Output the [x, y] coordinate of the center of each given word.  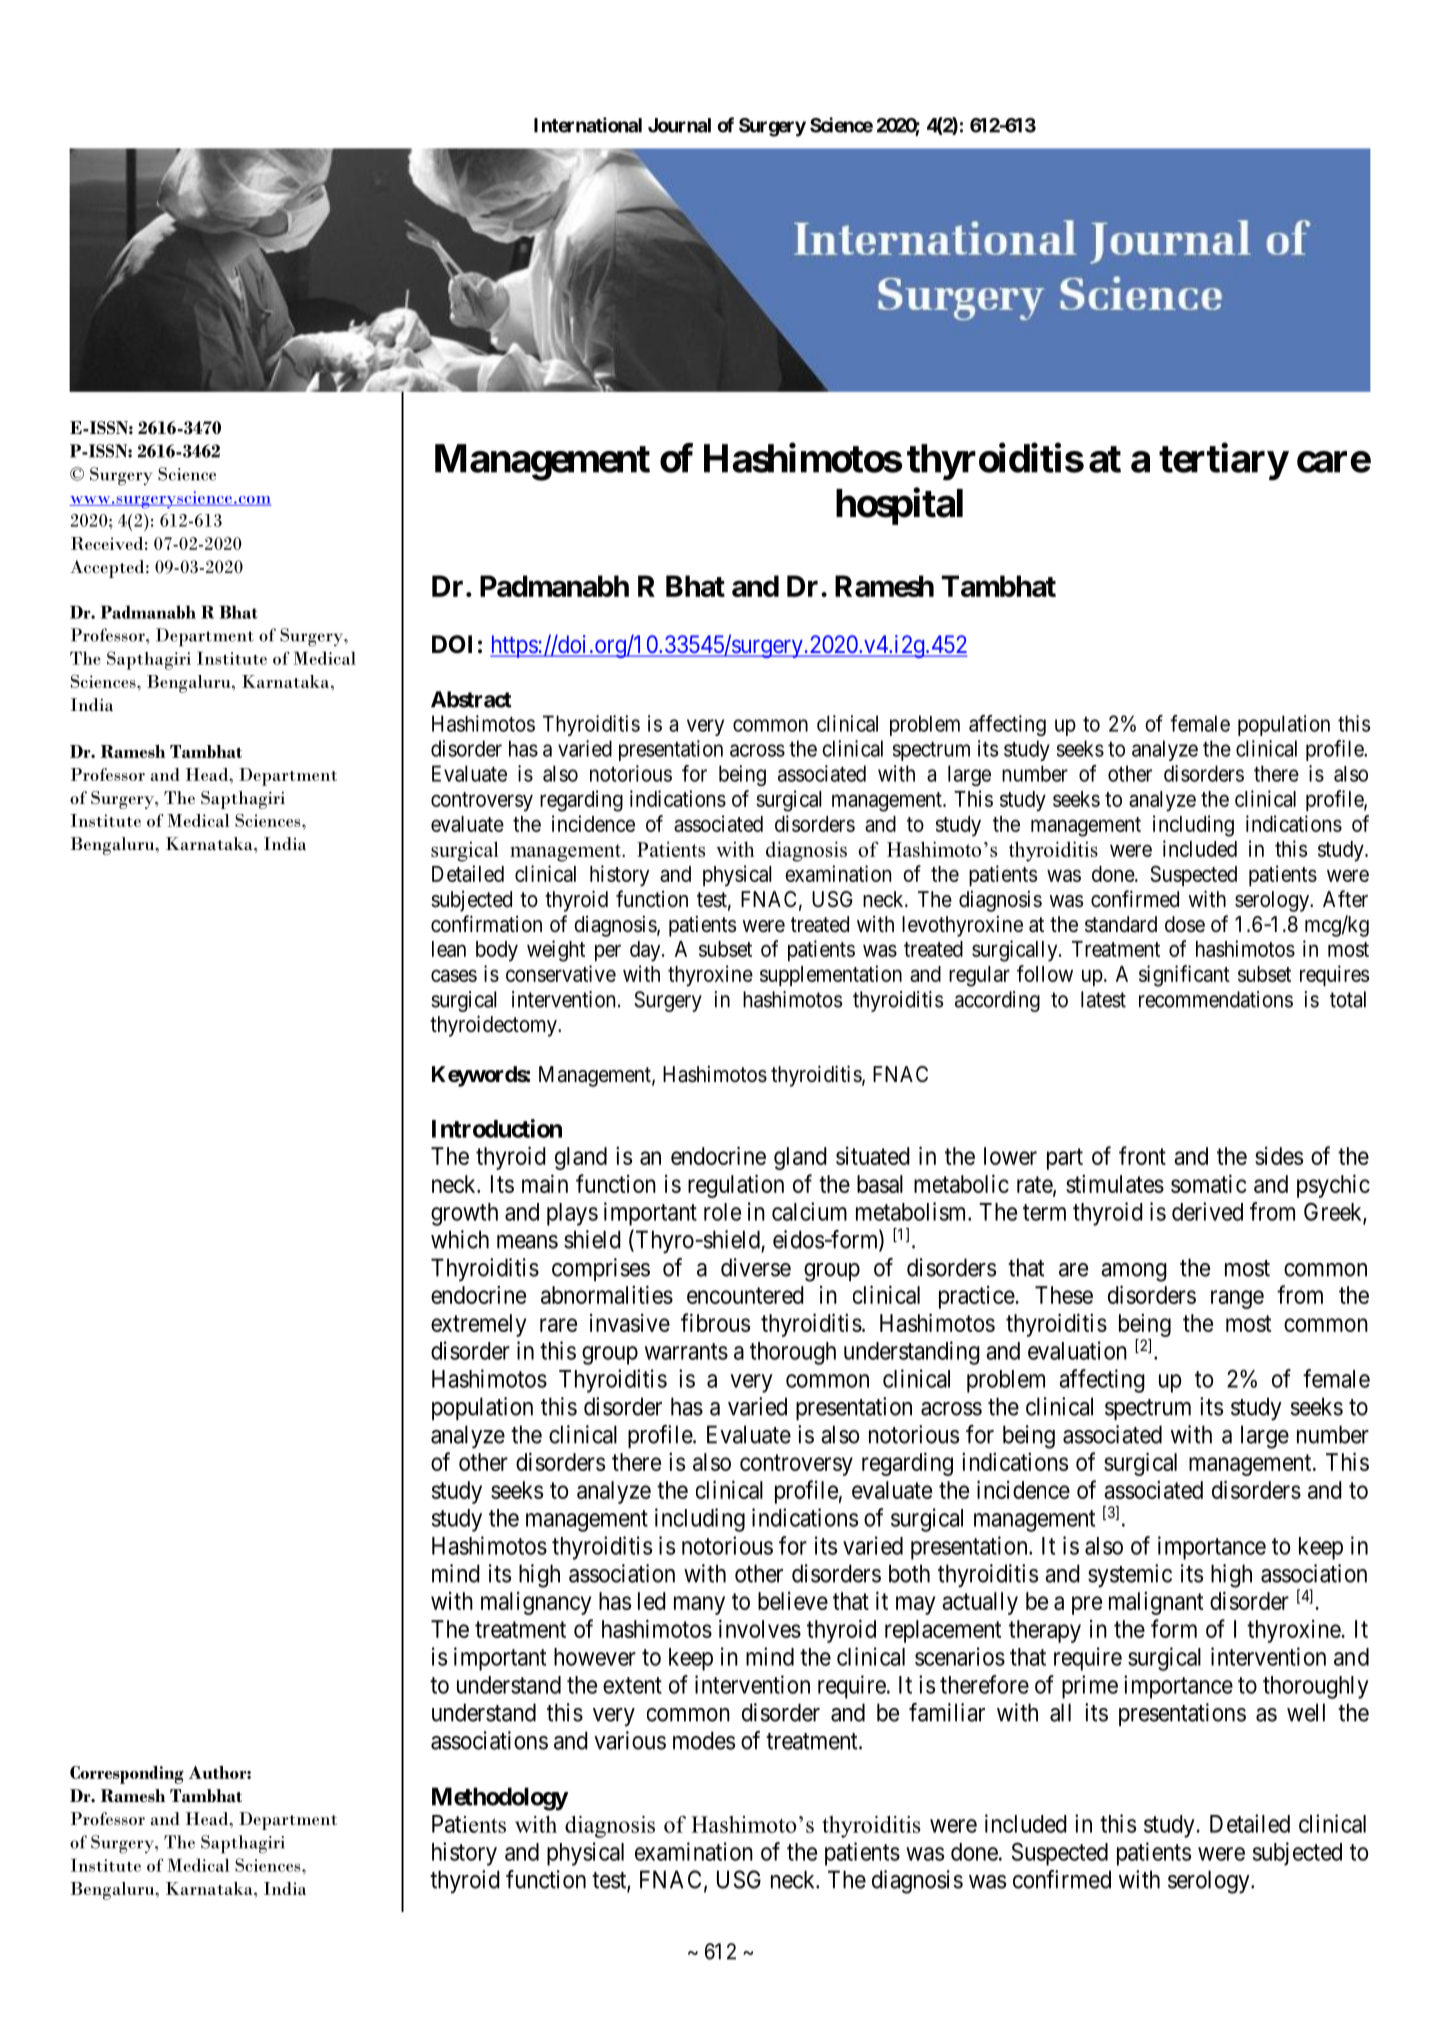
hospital [899, 506]
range [1237, 1299]
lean [449, 949]
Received [107, 543]
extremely [478, 1325]
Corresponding [127, 1775]
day [646, 951]
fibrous [715, 1322]
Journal [679, 125]
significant [1184, 976]
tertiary [1223, 462]
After [1345, 899]
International [588, 125]
